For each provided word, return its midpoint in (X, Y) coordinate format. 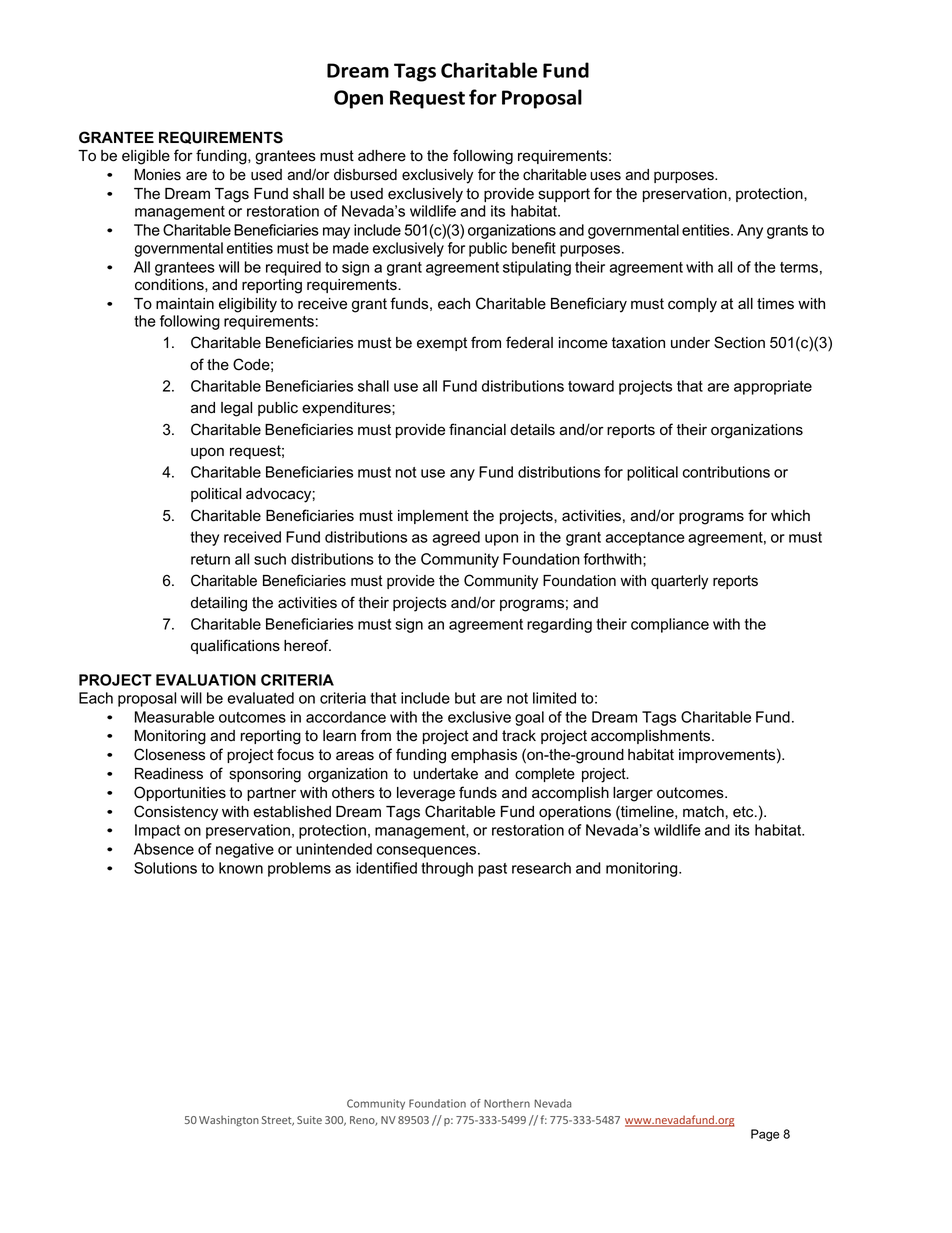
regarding (559, 625)
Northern (507, 1103)
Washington (229, 1121)
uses (605, 176)
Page (765, 1135)
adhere (382, 156)
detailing (219, 604)
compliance (670, 625)
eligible (146, 157)
